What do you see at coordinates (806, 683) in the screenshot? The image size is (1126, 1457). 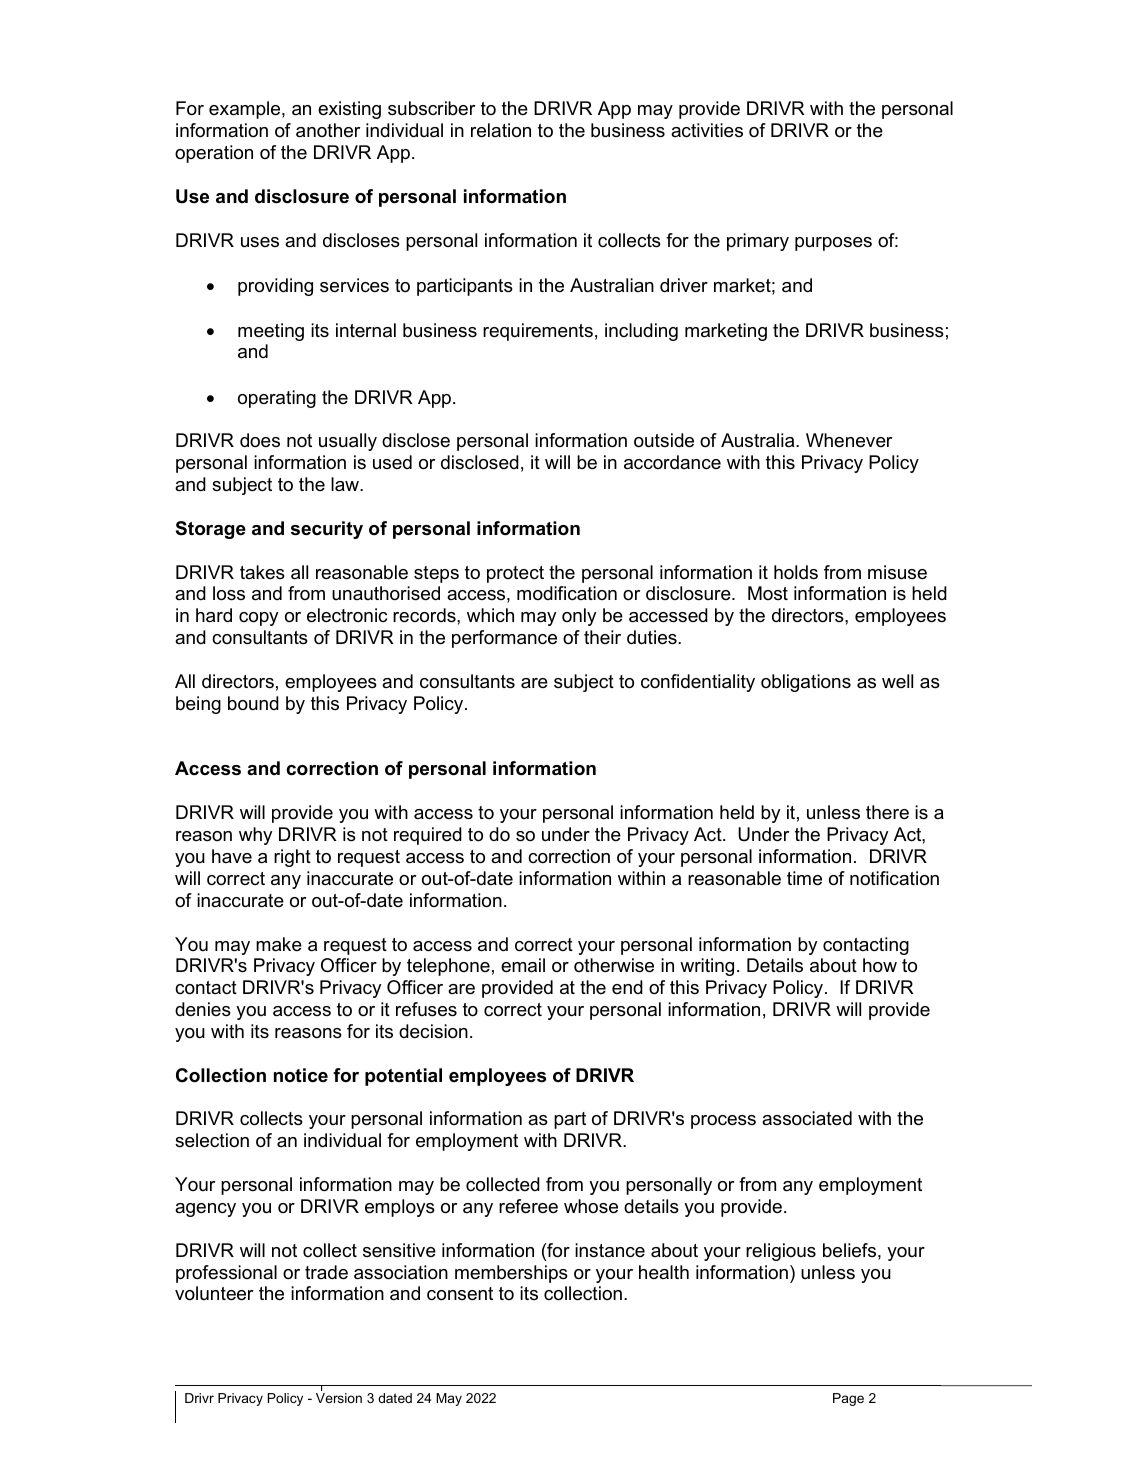 I see `obligations` at bounding box center [806, 683].
